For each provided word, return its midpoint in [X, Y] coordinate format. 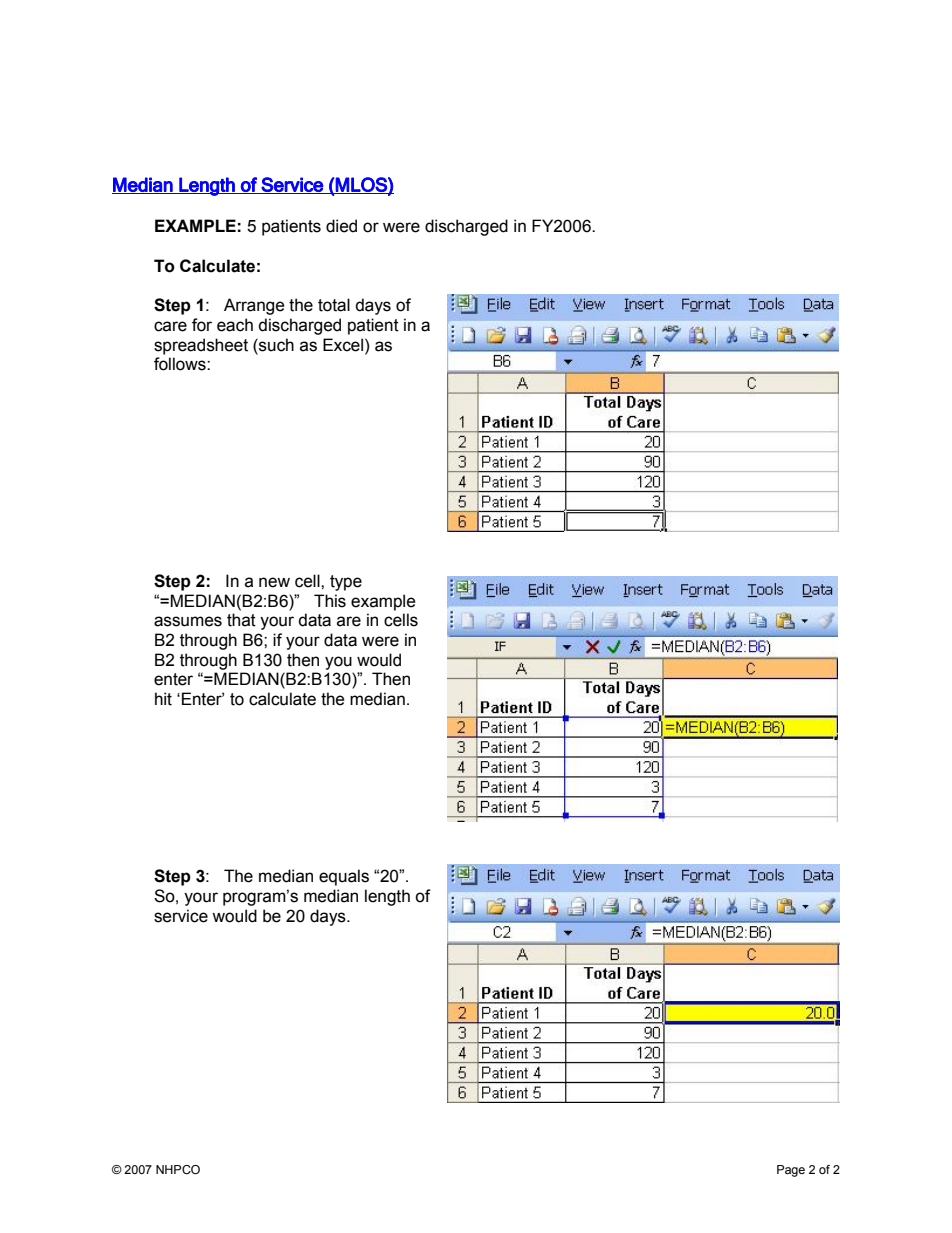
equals [344, 877]
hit [163, 699]
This [330, 601]
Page [791, 1171]
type [346, 583]
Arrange [254, 306]
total [334, 305]
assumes [188, 621]
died [341, 226]
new [274, 582]
